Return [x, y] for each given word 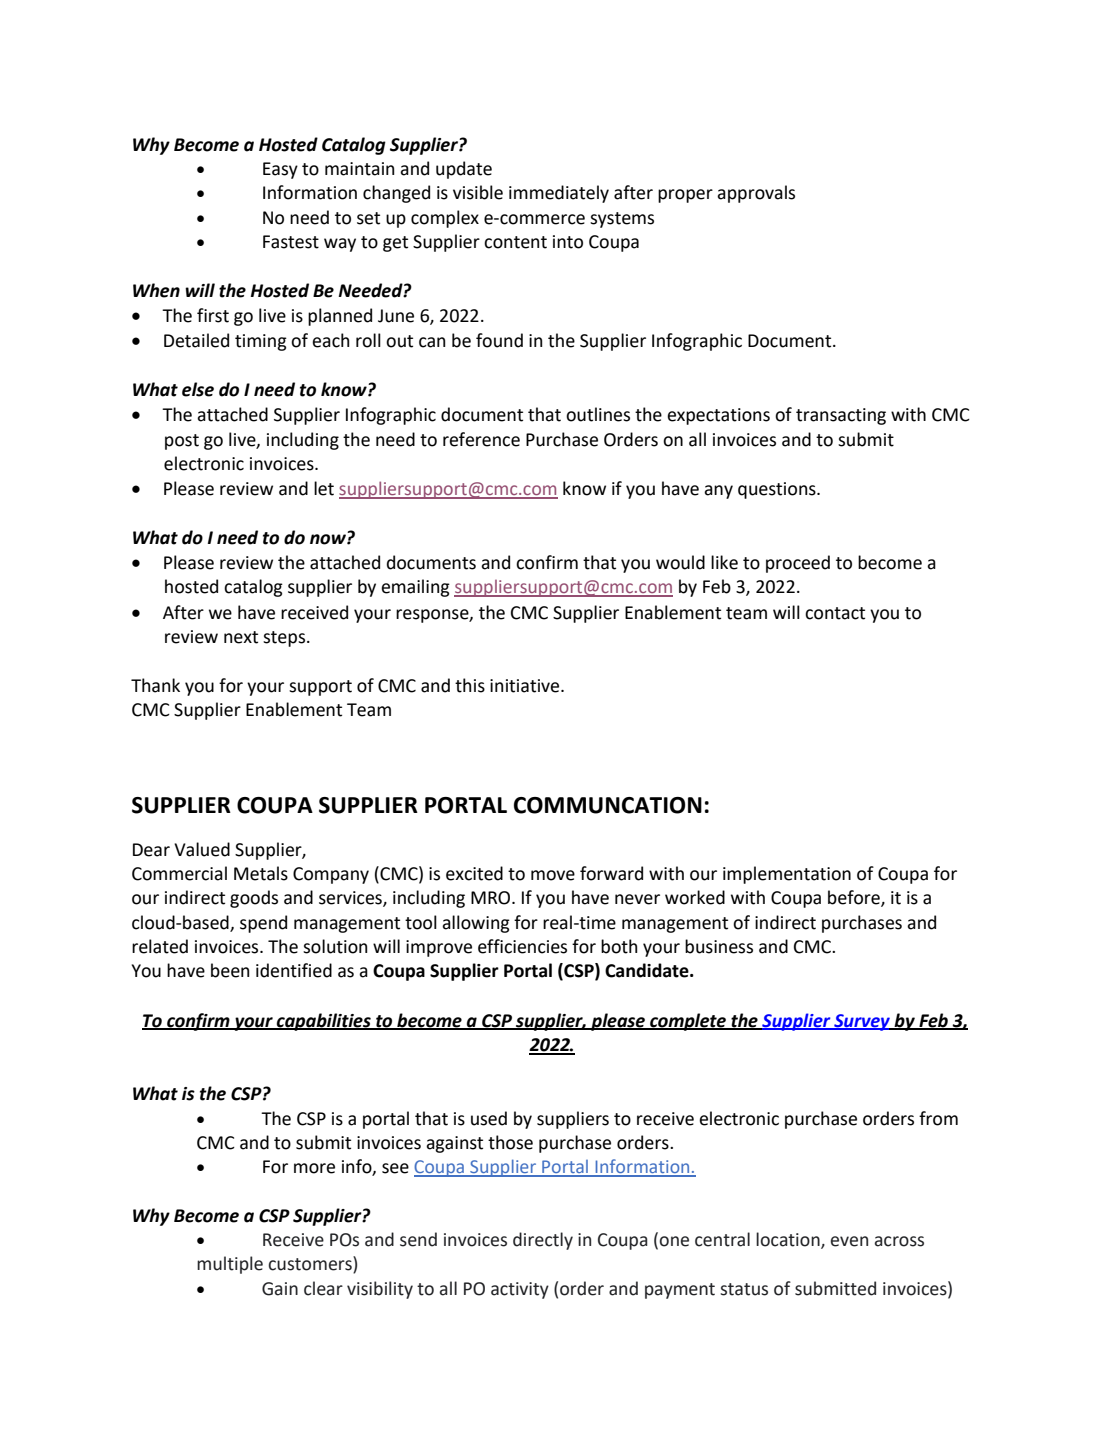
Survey [862, 1022]
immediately [559, 194]
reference [481, 439]
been [230, 970]
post [182, 442]
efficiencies [522, 946]
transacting [841, 416]
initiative [526, 686]
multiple [230, 1265]
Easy [280, 170]
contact [835, 613]
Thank [155, 685]
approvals [756, 194]
